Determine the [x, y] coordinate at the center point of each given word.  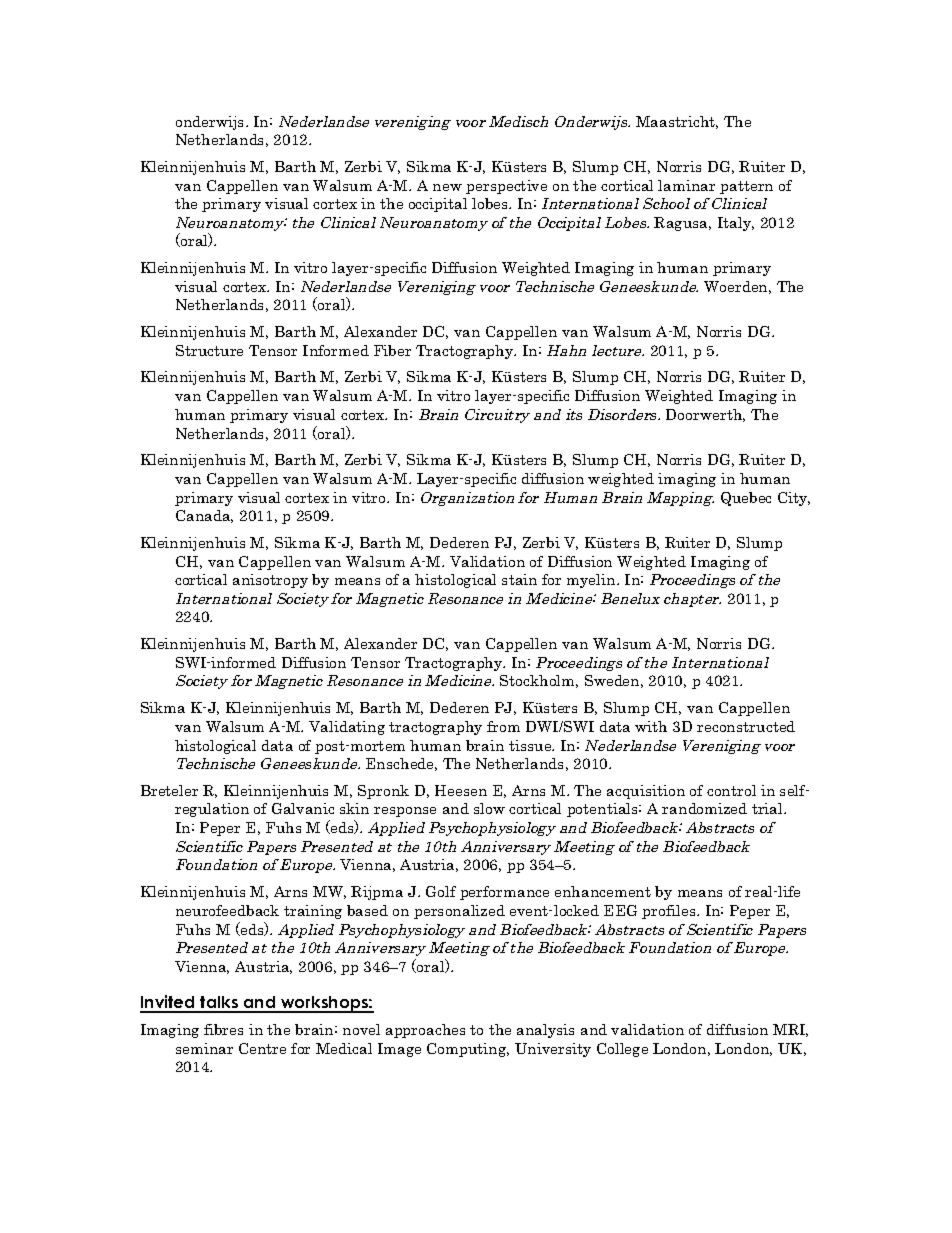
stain [519, 579]
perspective [506, 187]
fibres [223, 1029]
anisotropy [270, 581]
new [447, 187]
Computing [468, 1050]
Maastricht [677, 122]
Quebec [746, 499]
